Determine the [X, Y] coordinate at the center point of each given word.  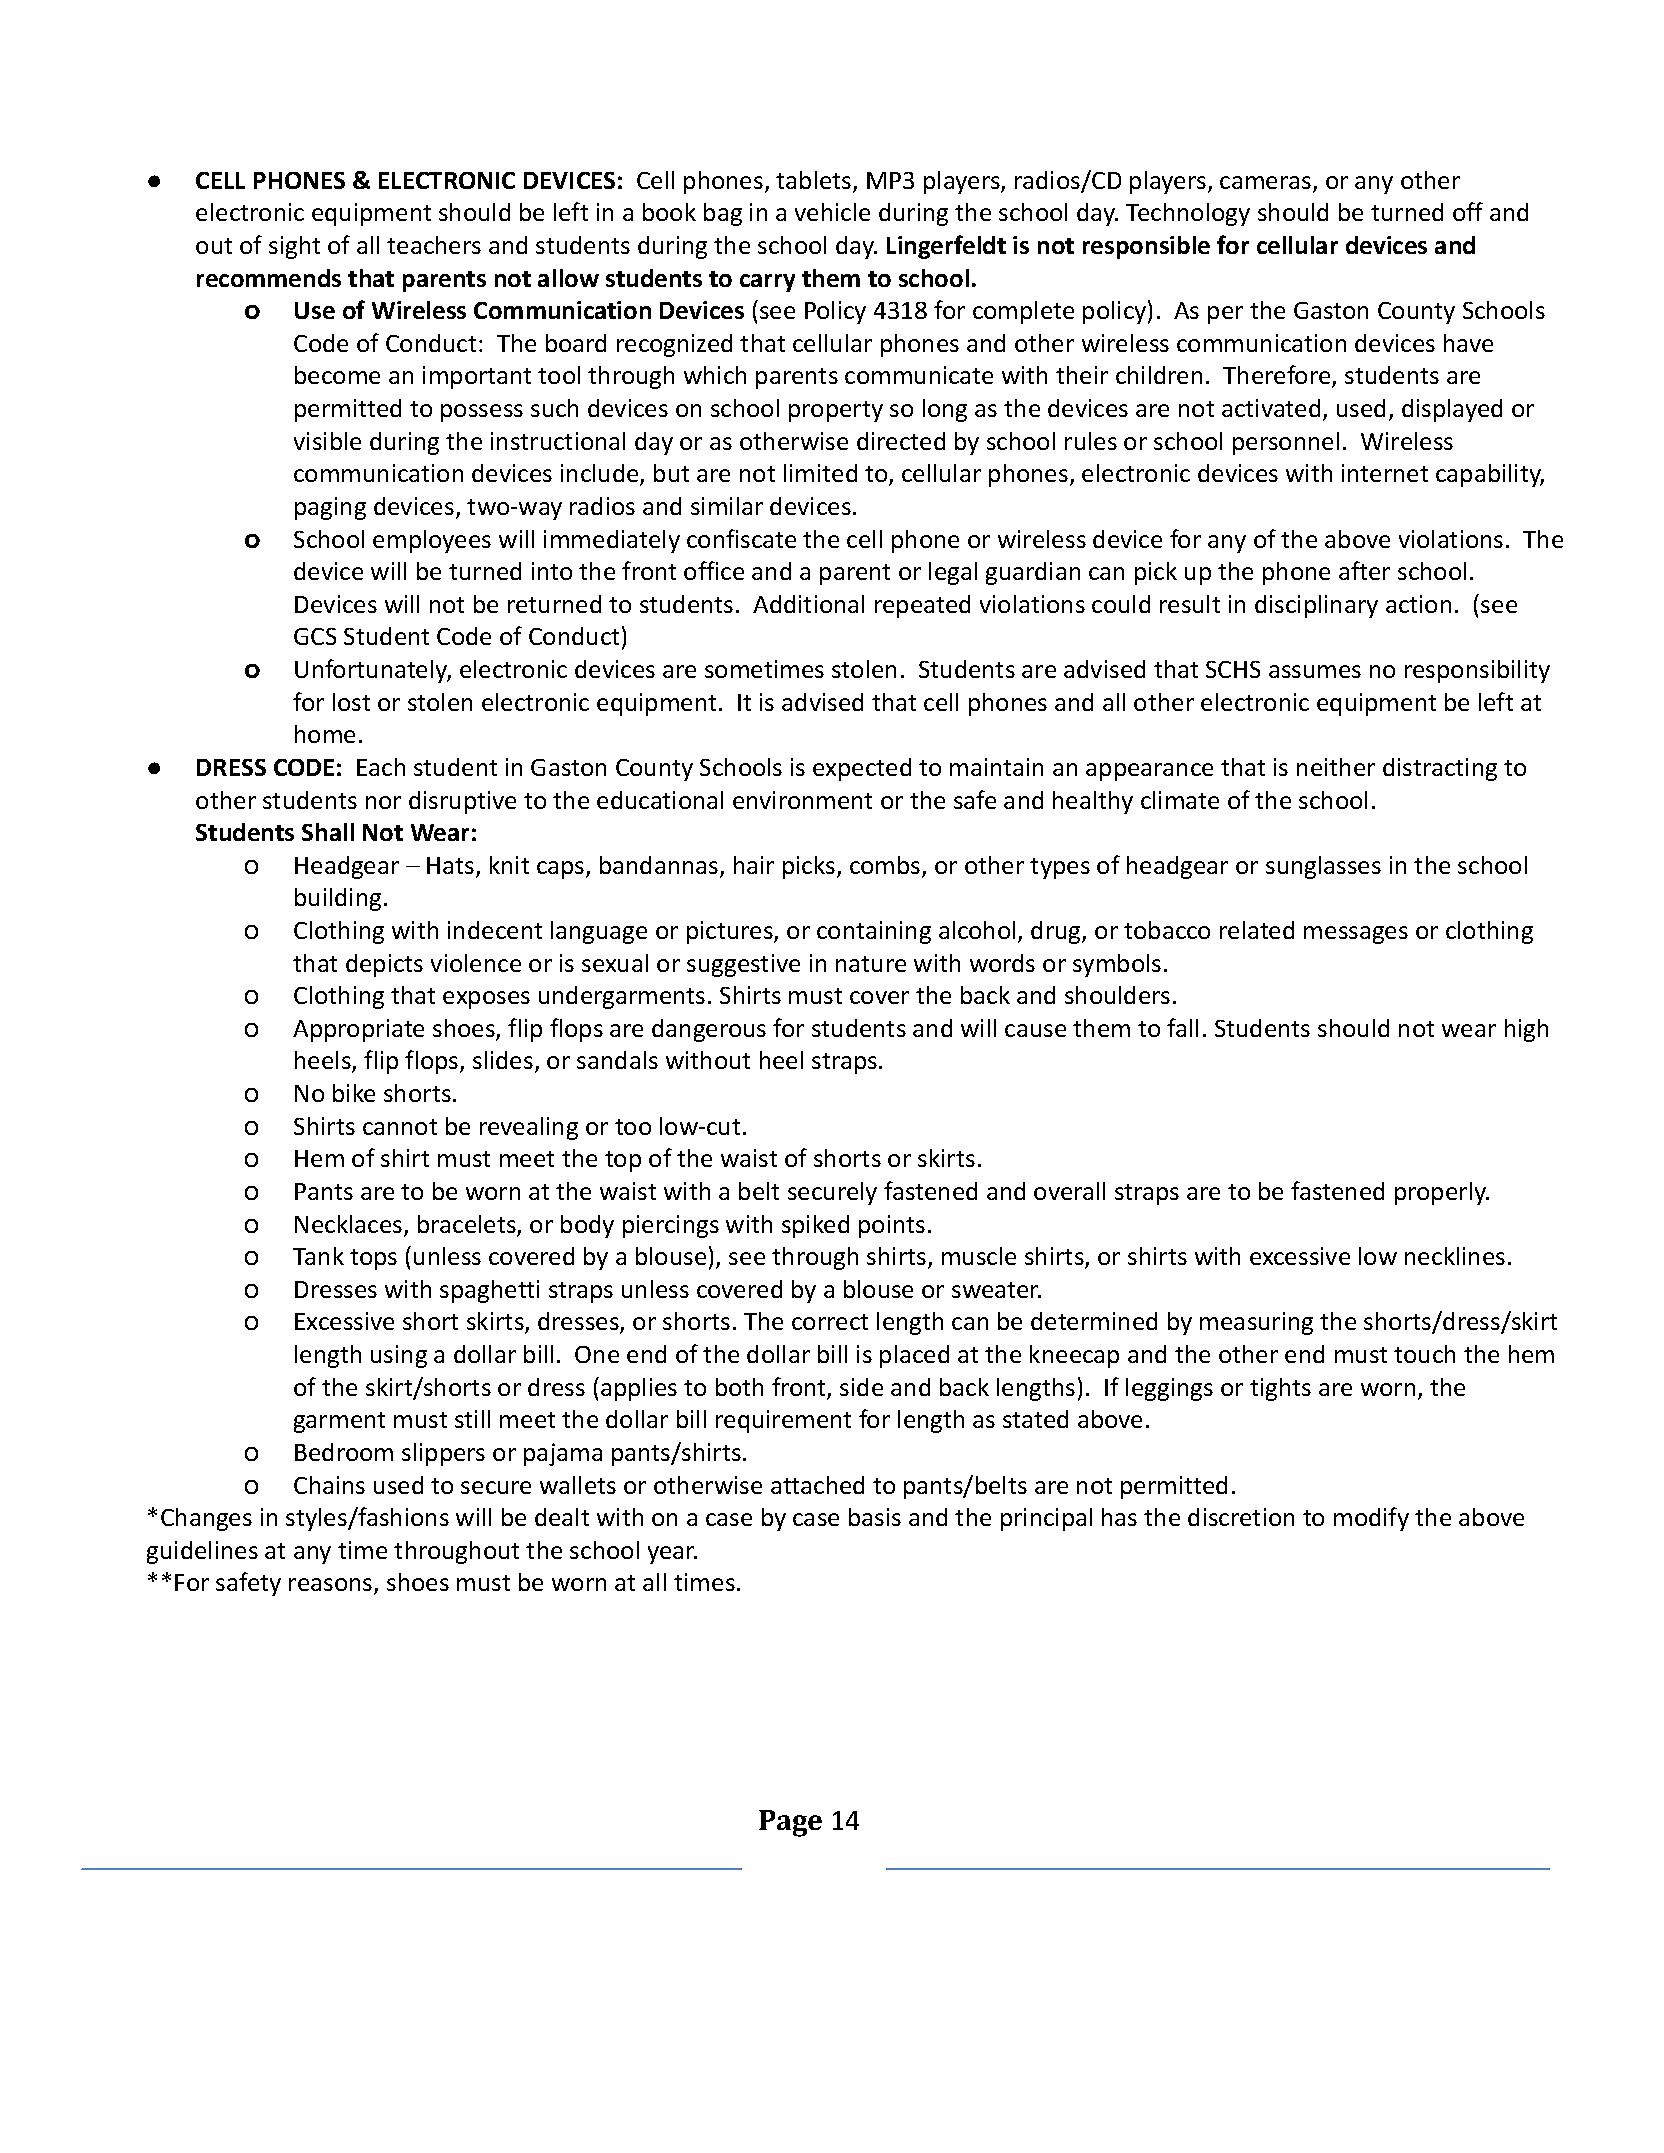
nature [871, 964]
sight [294, 247]
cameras [1265, 182]
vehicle [832, 212]
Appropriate [358, 1030]
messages [1356, 935]
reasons [332, 1586]
